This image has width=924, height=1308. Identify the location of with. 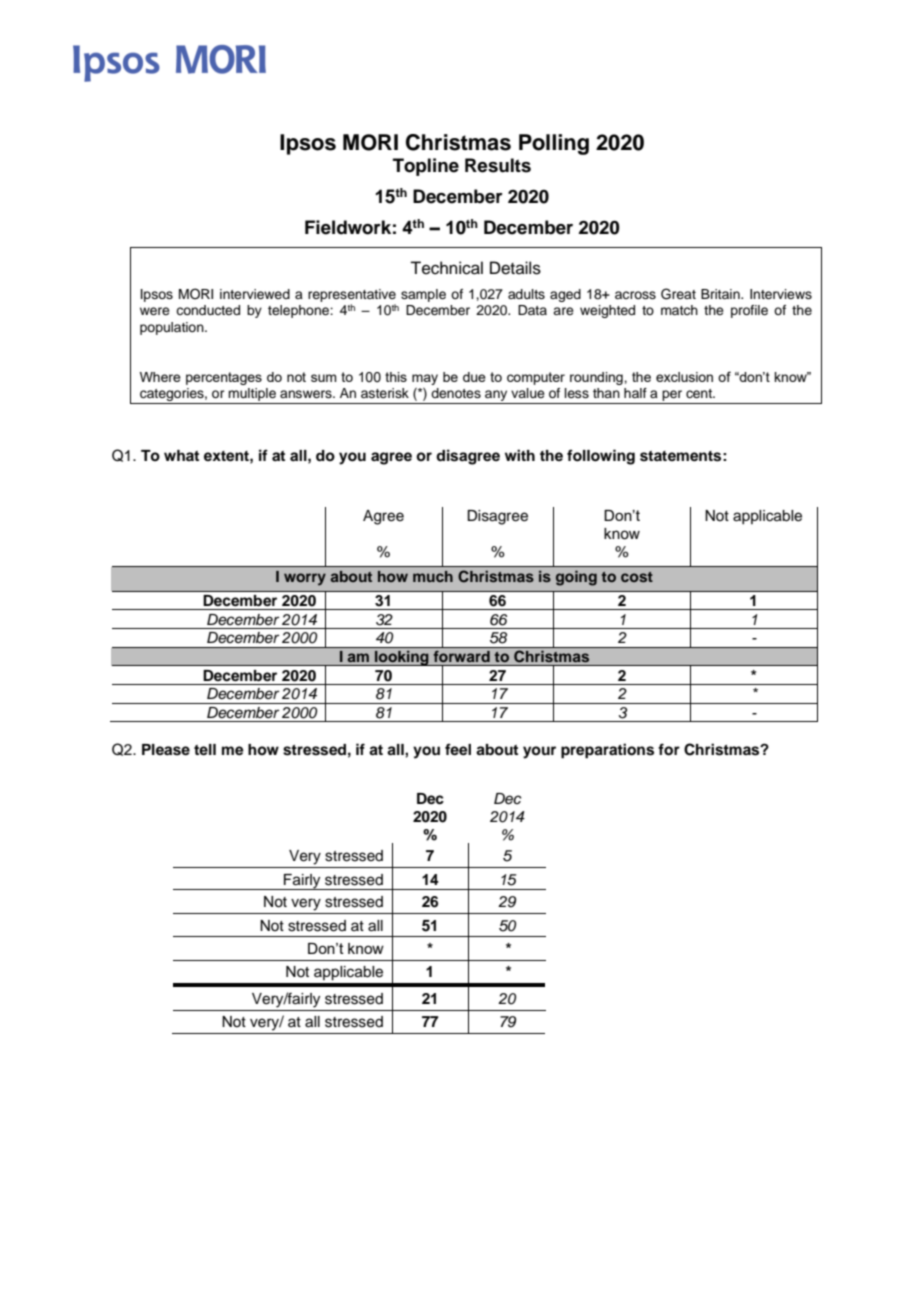
(520, 455).
